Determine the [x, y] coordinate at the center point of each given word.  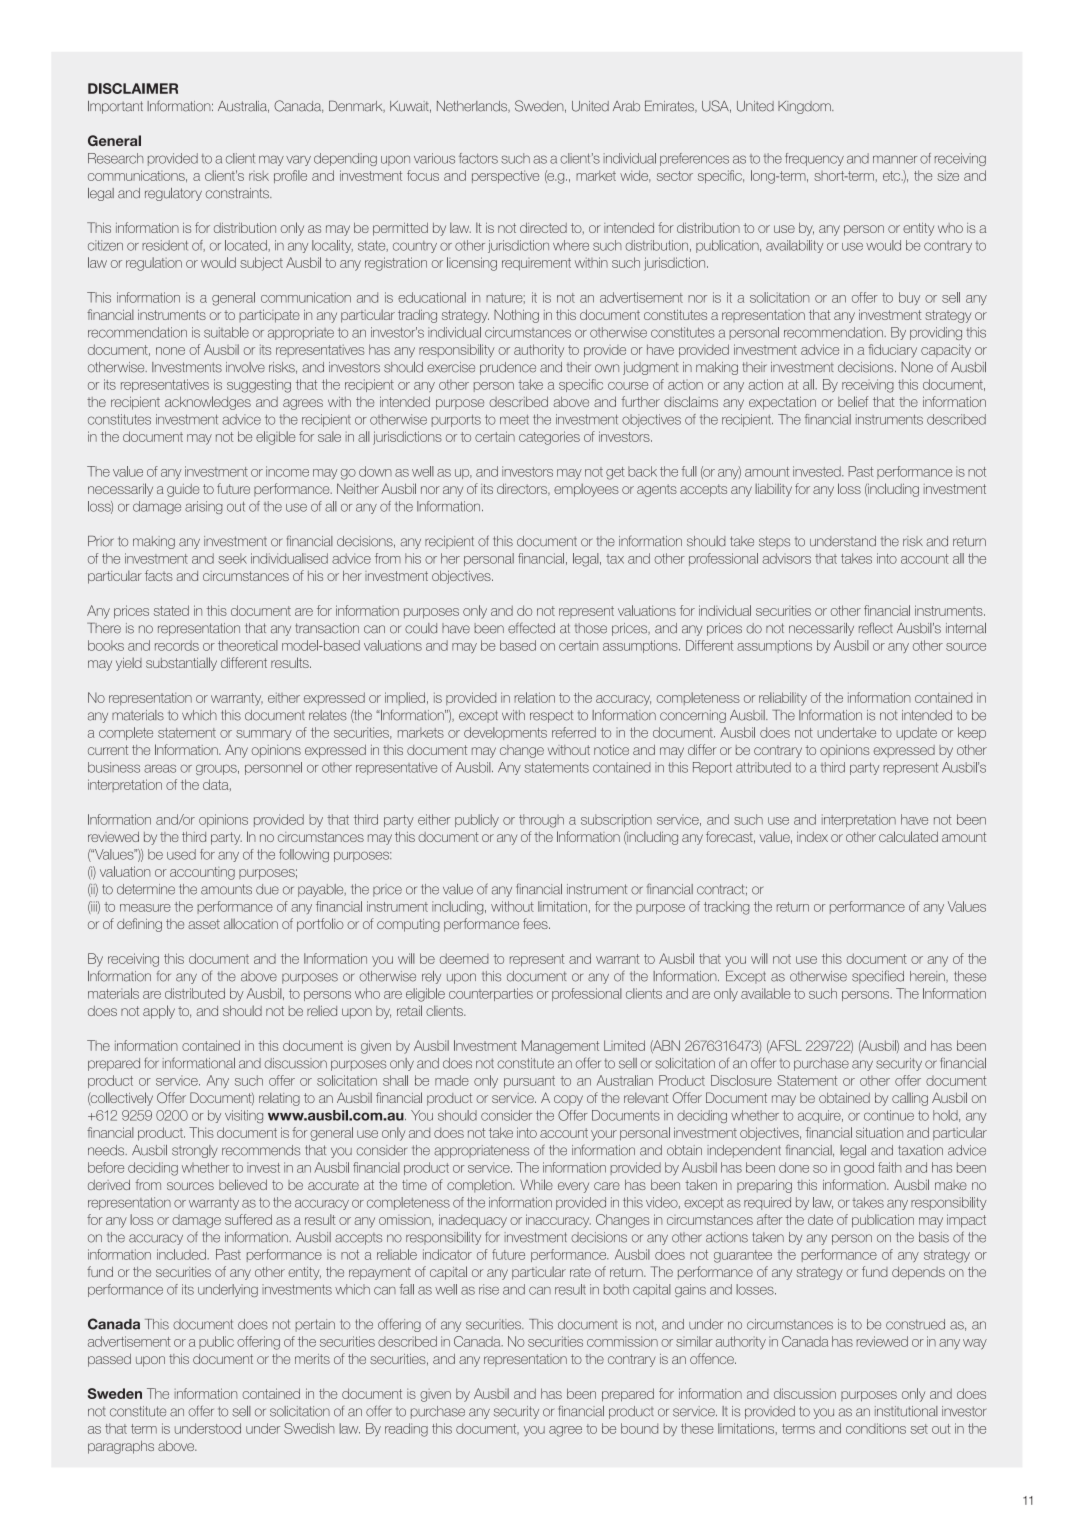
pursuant [529, 1082]
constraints [238, 193]
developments [505, 733]
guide [183, 490]
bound [639, 1428]
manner [895, 159]
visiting [244, 1116]
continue [889, 1115]
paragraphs [121, 1447]
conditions [876, 1428]
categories [549, 438]
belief [853, 401]
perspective [505, 176]
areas [160, 768]
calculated [908, 836]
